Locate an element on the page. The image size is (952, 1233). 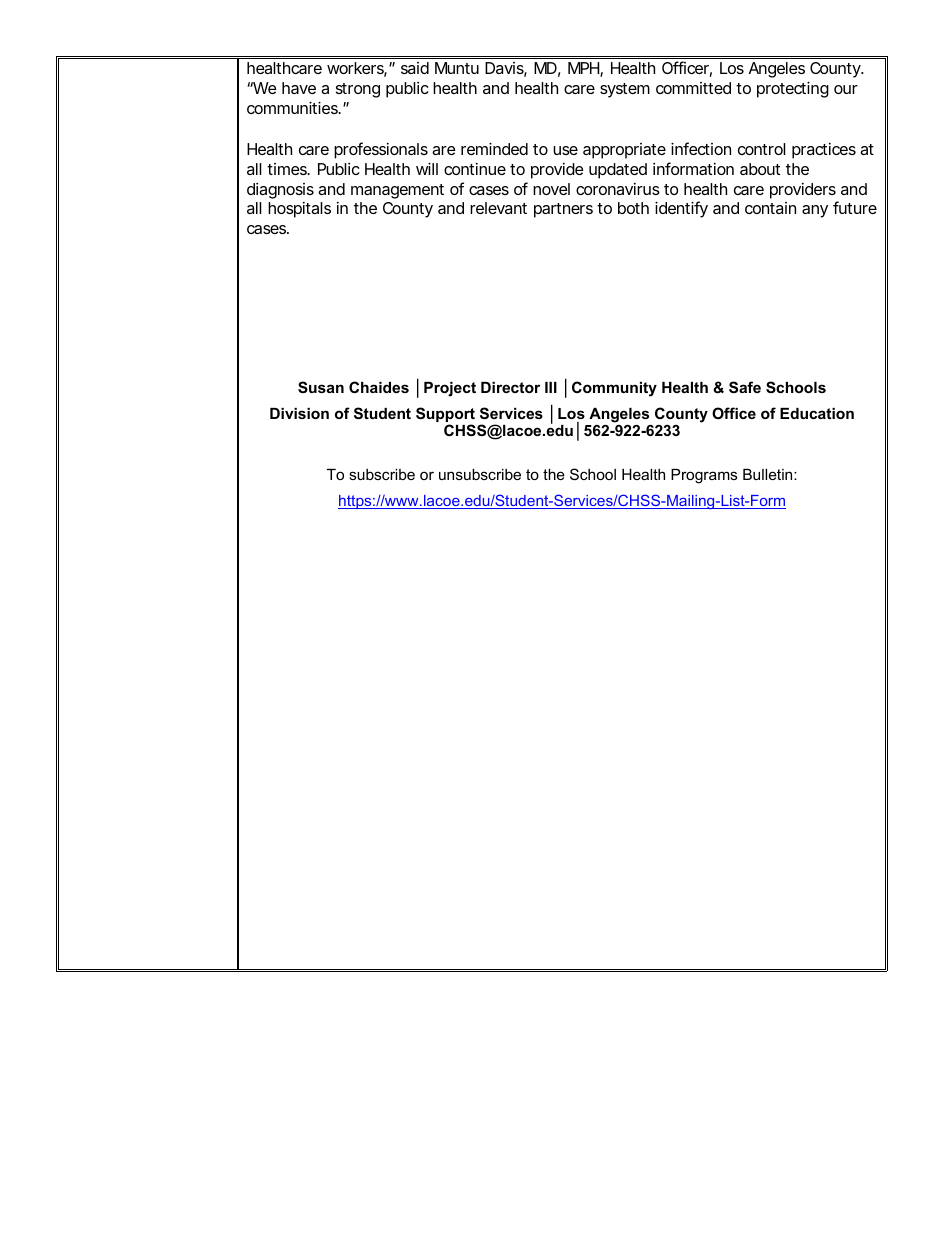
protecting is located at coordinates (793, 89).
